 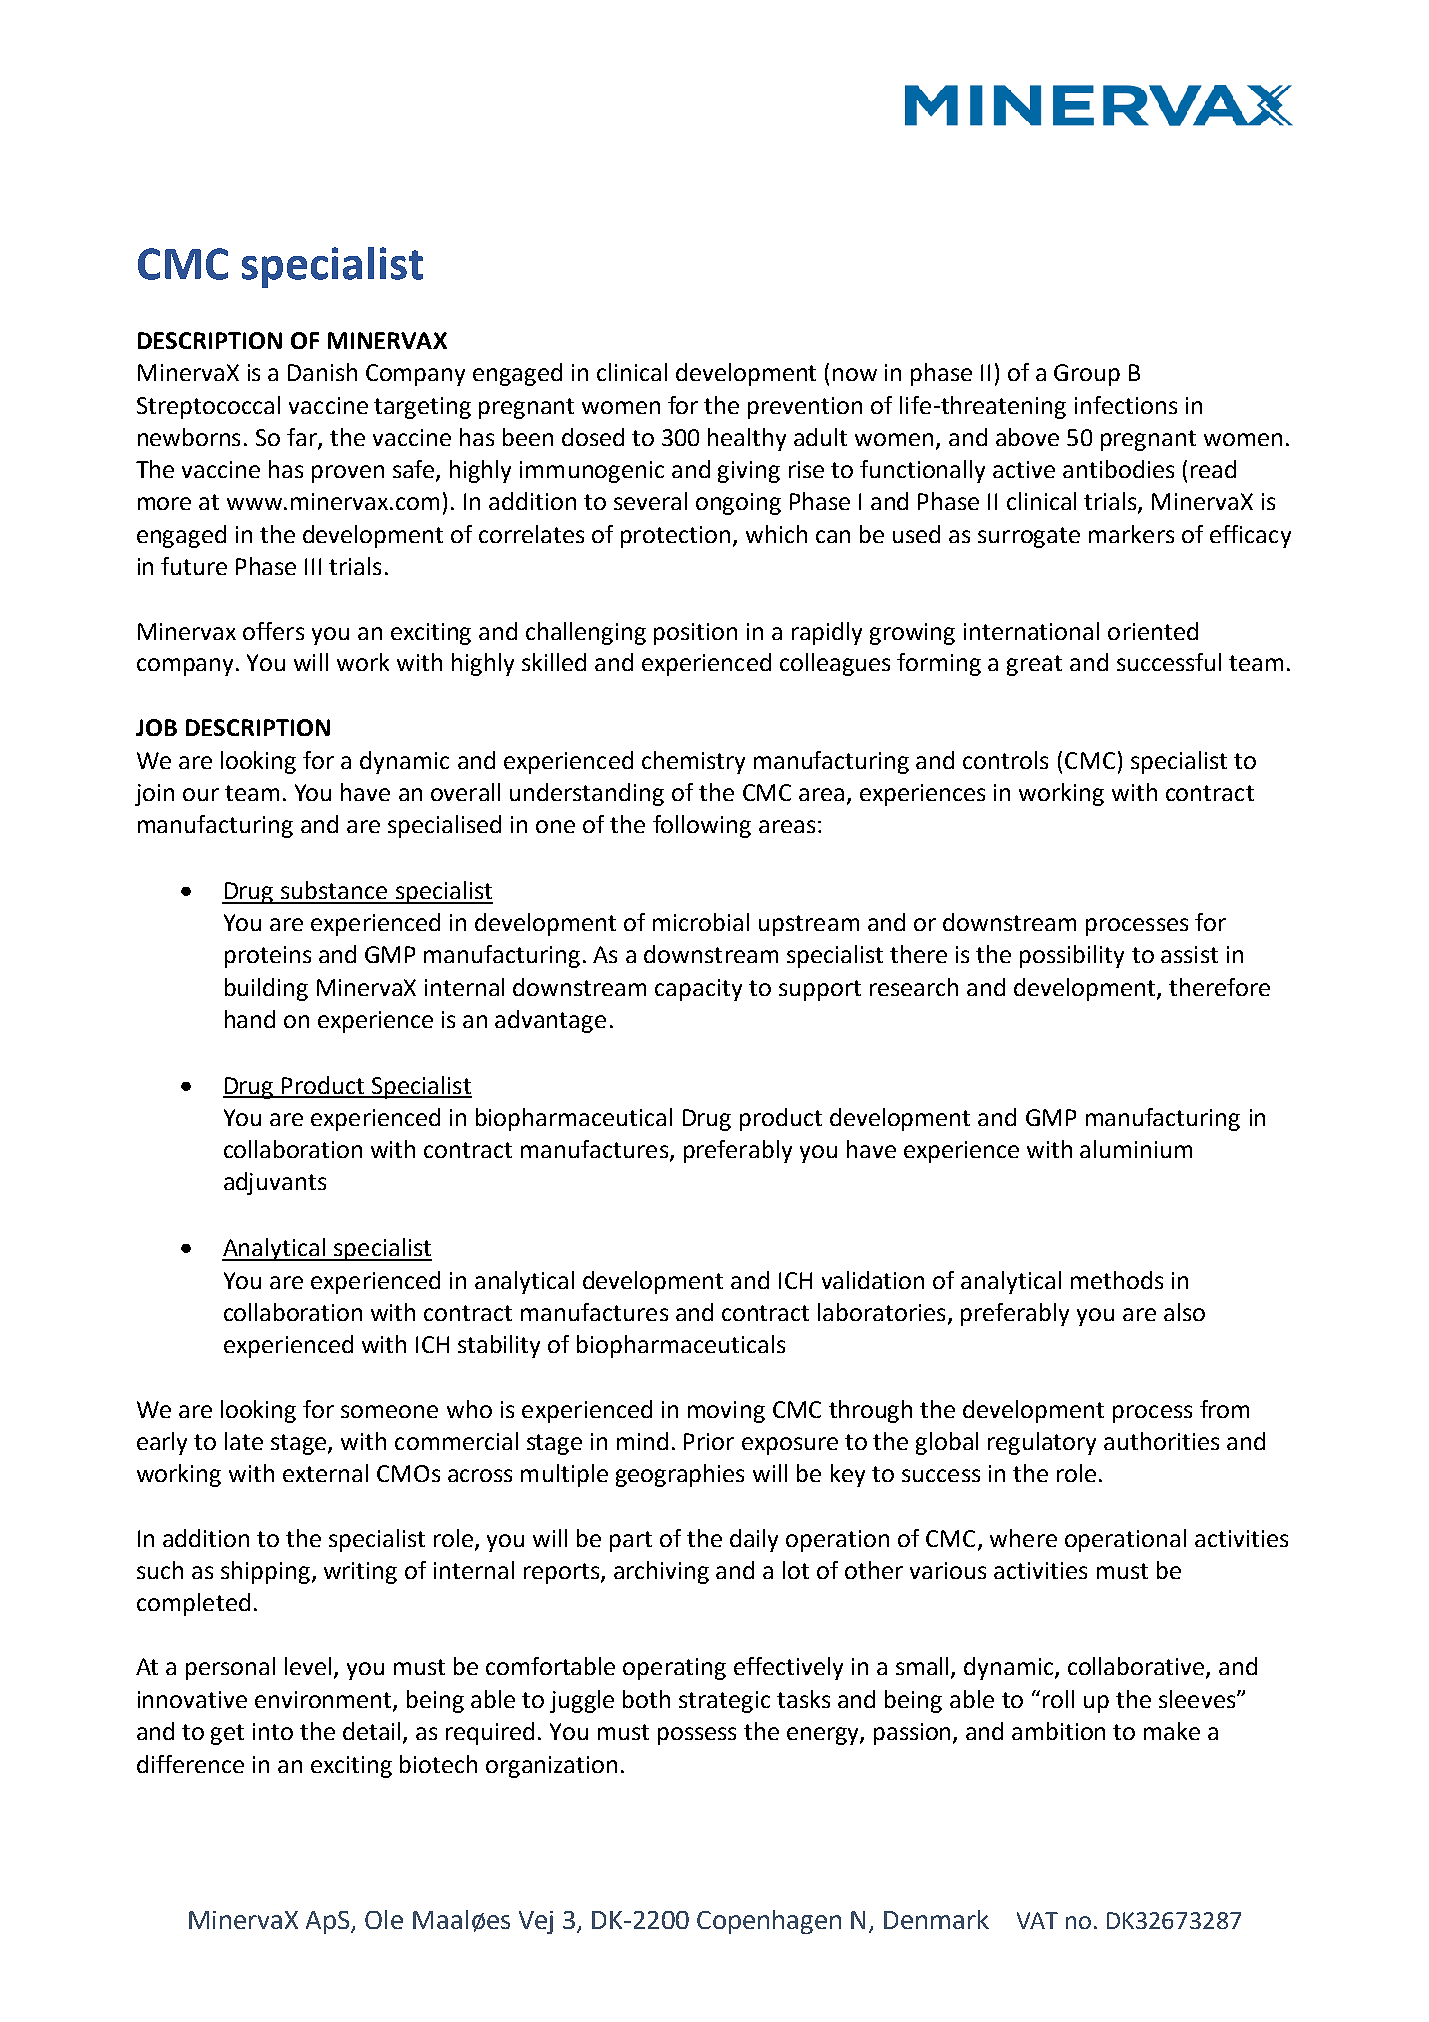 I want to click on Danish, so click(x=322, y=372).
